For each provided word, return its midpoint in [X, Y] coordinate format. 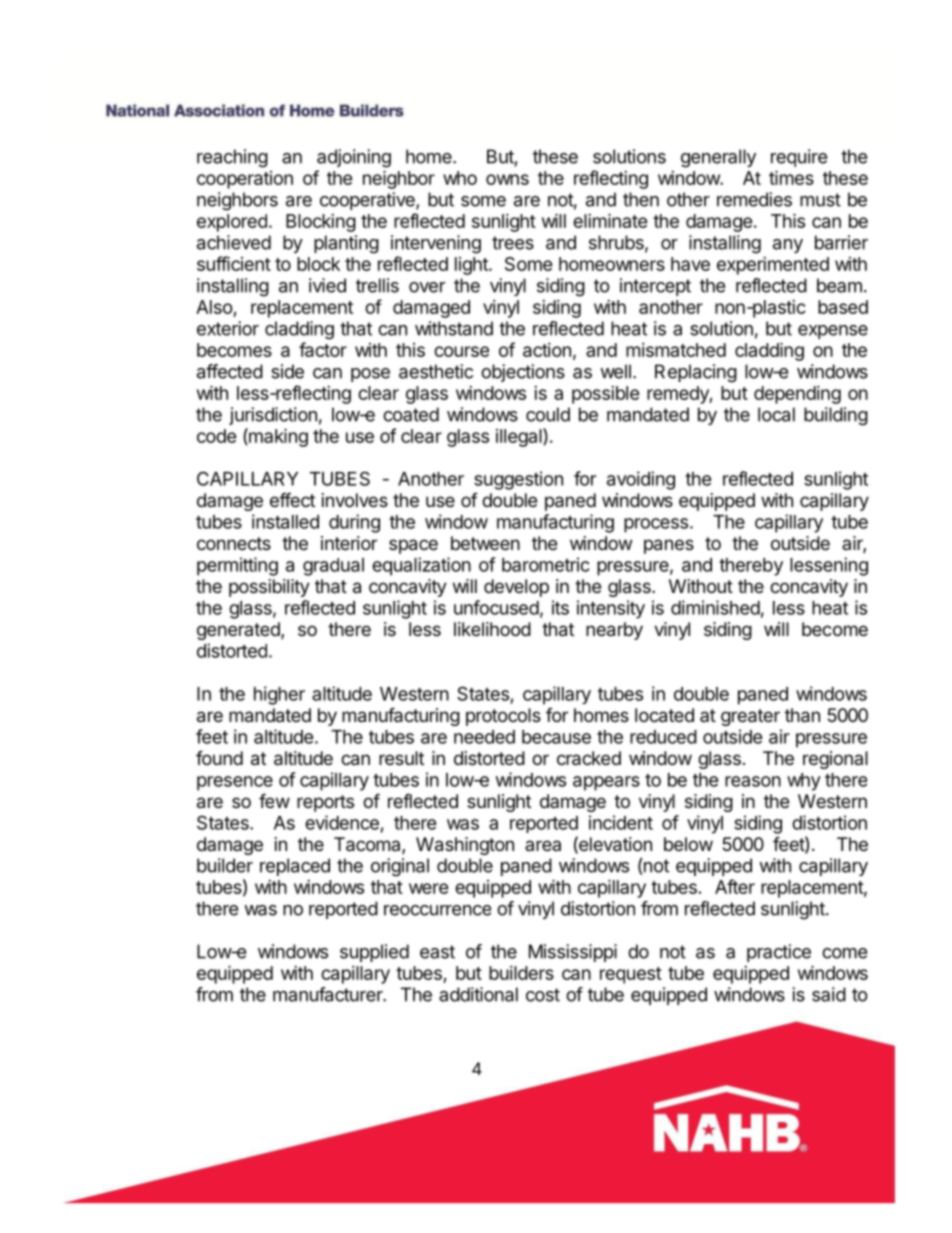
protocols [503, 717]
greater [750, 717]
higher [279, 695]
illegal [520, 437]
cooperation [245, 180]
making [277, 437]
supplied [374, 953]
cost [543, 995]
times [791, 177]
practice [779, 953]
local [776, 414]
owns [507, 179]
